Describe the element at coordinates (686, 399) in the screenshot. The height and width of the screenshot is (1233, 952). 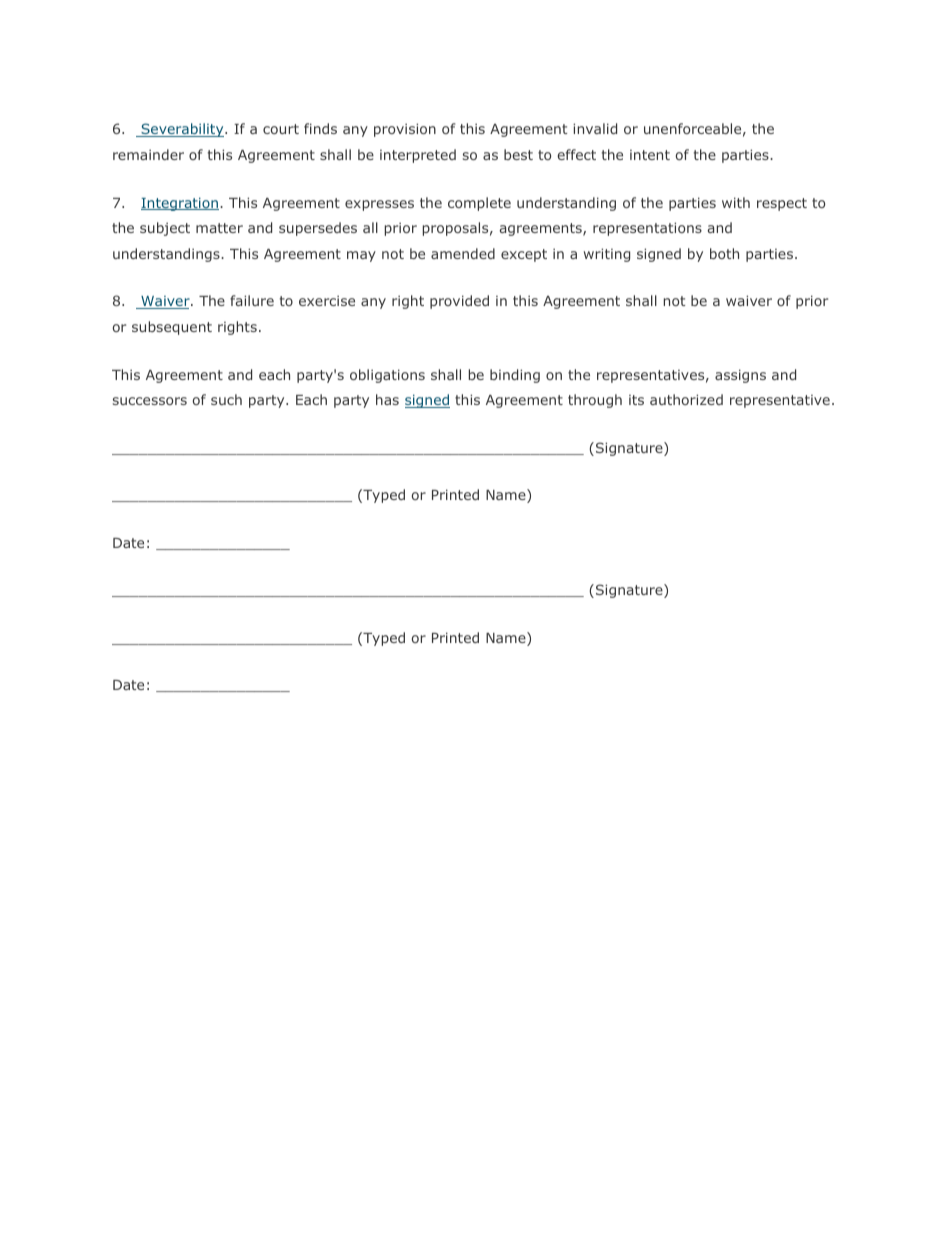
I see `authorized` at that location.
